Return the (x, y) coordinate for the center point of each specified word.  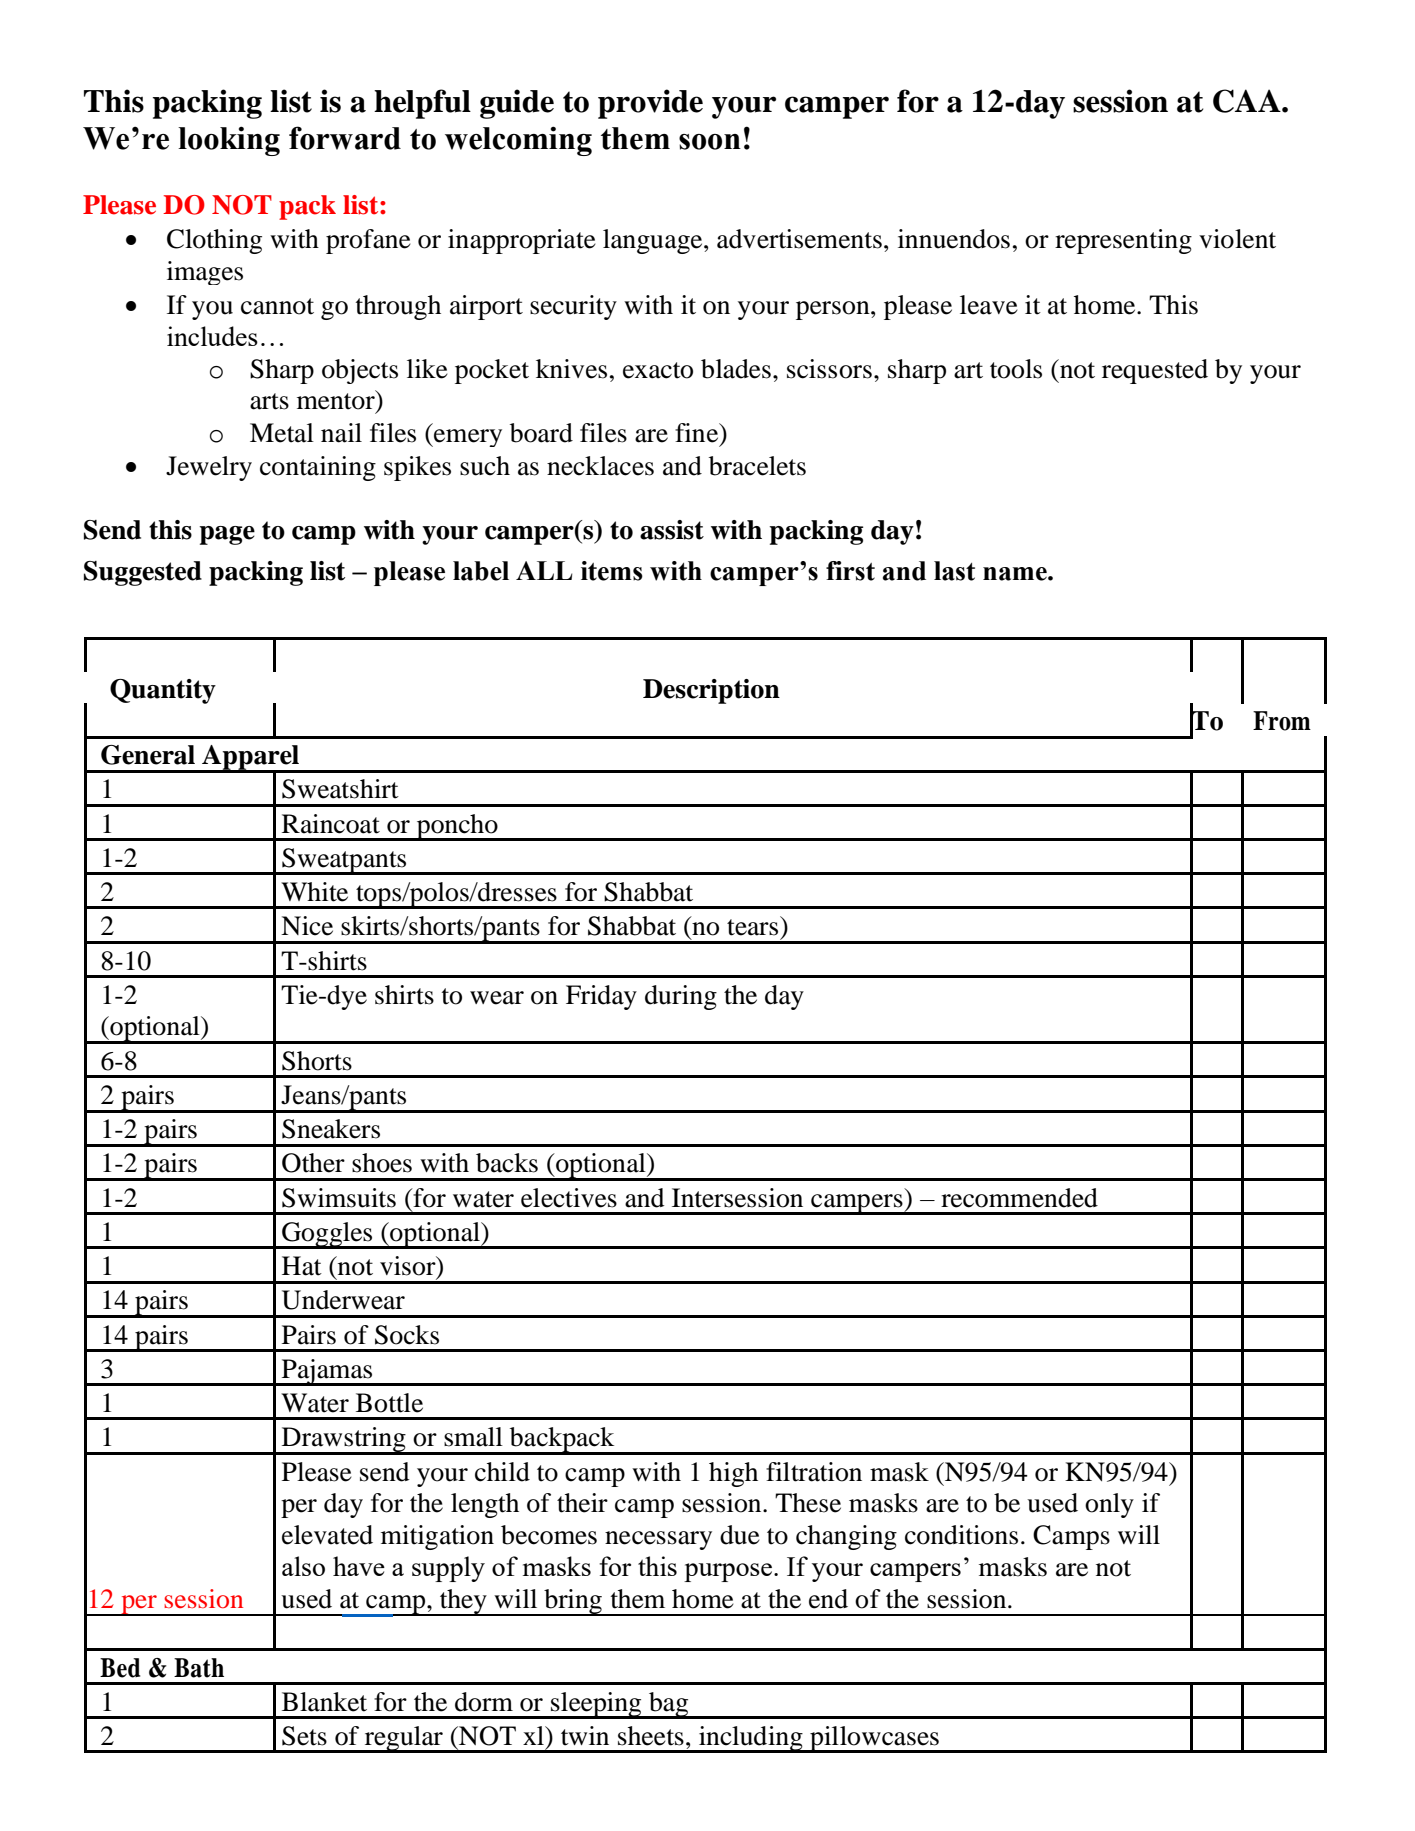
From (1282, 721)
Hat (302, 1266)
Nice (307, 926)
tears (752, 927)
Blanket (324, 1702)
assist (672, 530)
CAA (1248, 101)
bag (669, 1705)
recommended (1019, 1198)
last (954, 571)
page (227, 535)
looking (229, 141)
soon (710, 142)
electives (569, 1198)
